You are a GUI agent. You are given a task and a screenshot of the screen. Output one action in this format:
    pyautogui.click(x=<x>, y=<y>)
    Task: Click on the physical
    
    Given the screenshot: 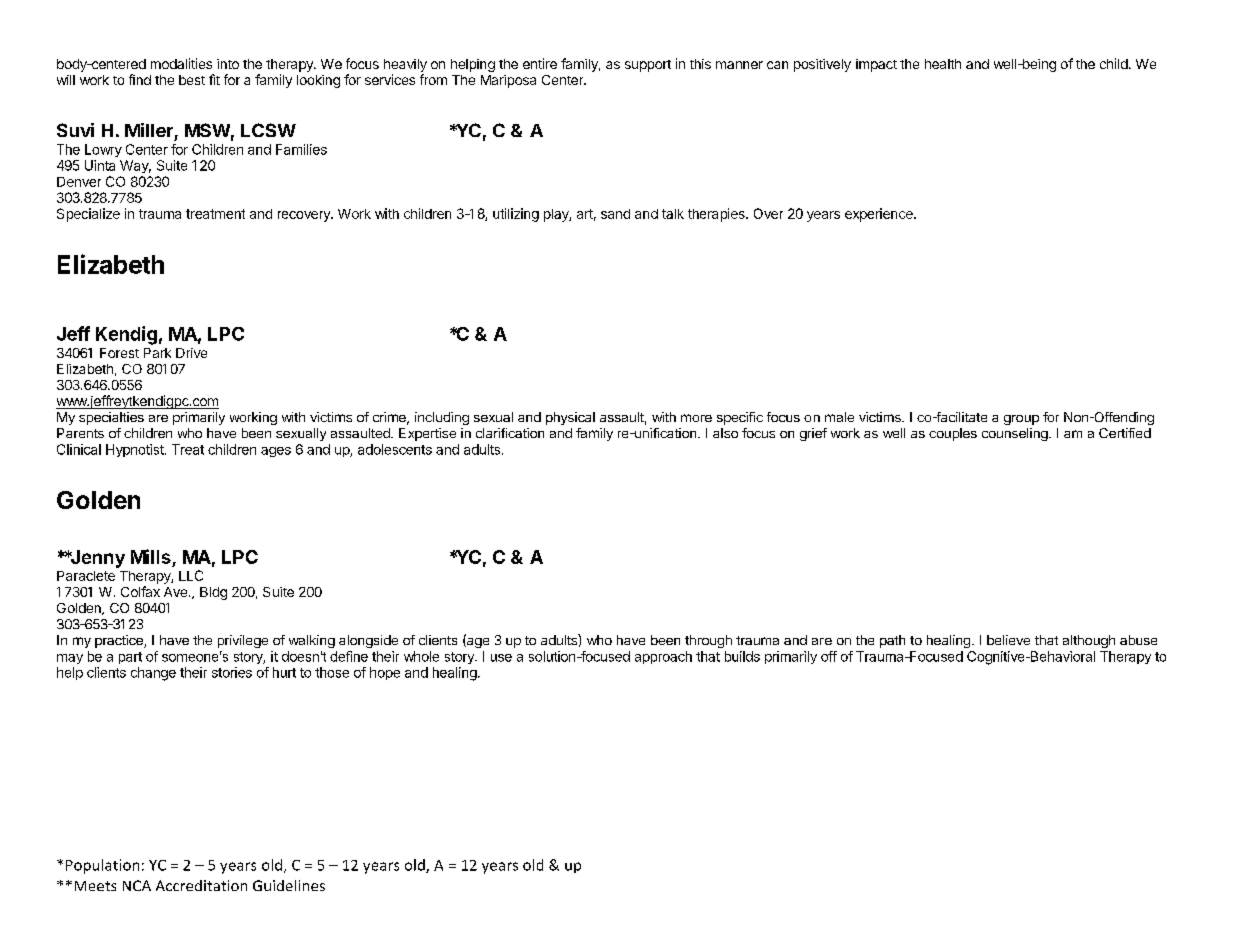 What is the action you would take?
    pyautogui.click(x=570, y=418)
